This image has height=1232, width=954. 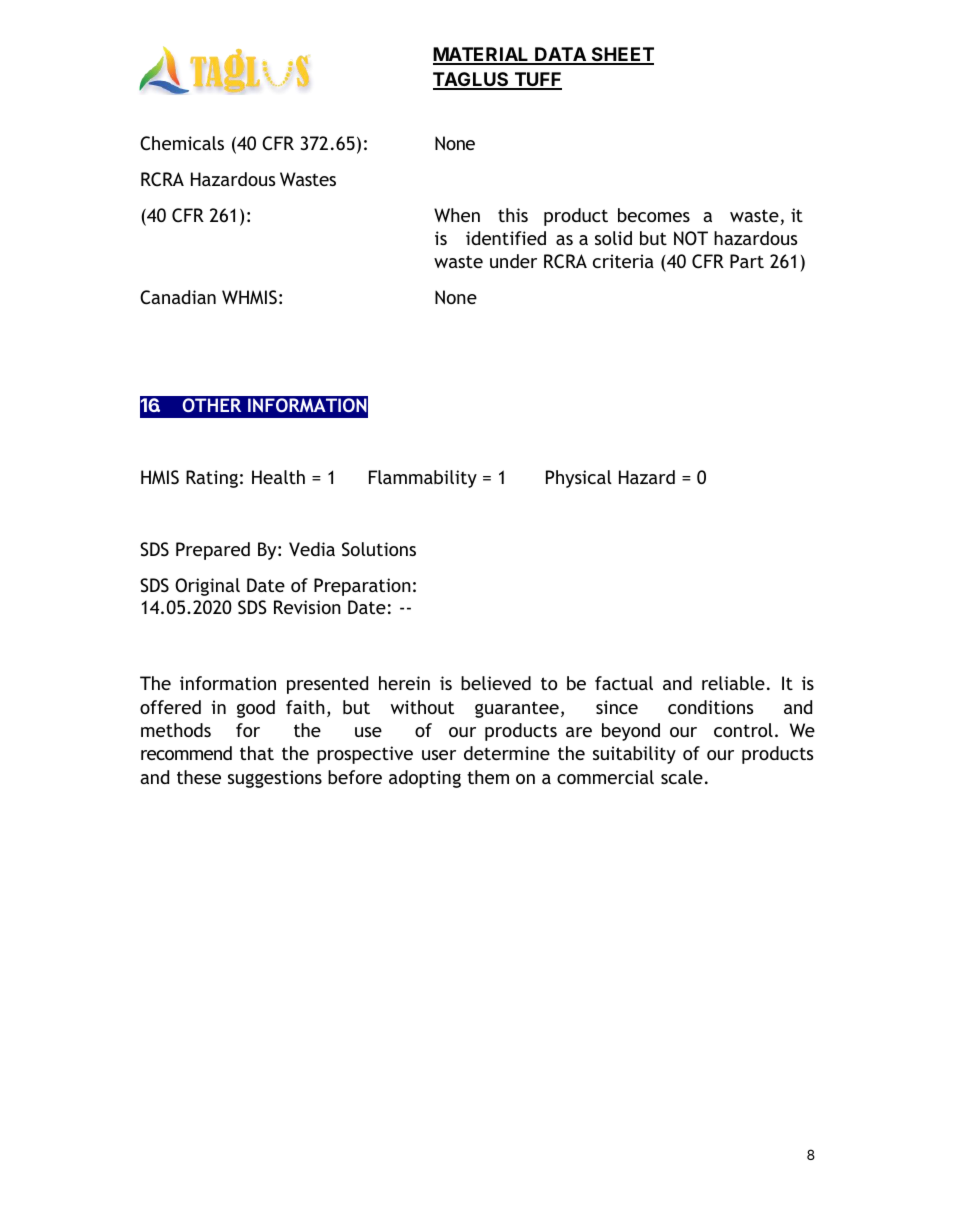 I want to click on factual, so click(x=624, y=683).
